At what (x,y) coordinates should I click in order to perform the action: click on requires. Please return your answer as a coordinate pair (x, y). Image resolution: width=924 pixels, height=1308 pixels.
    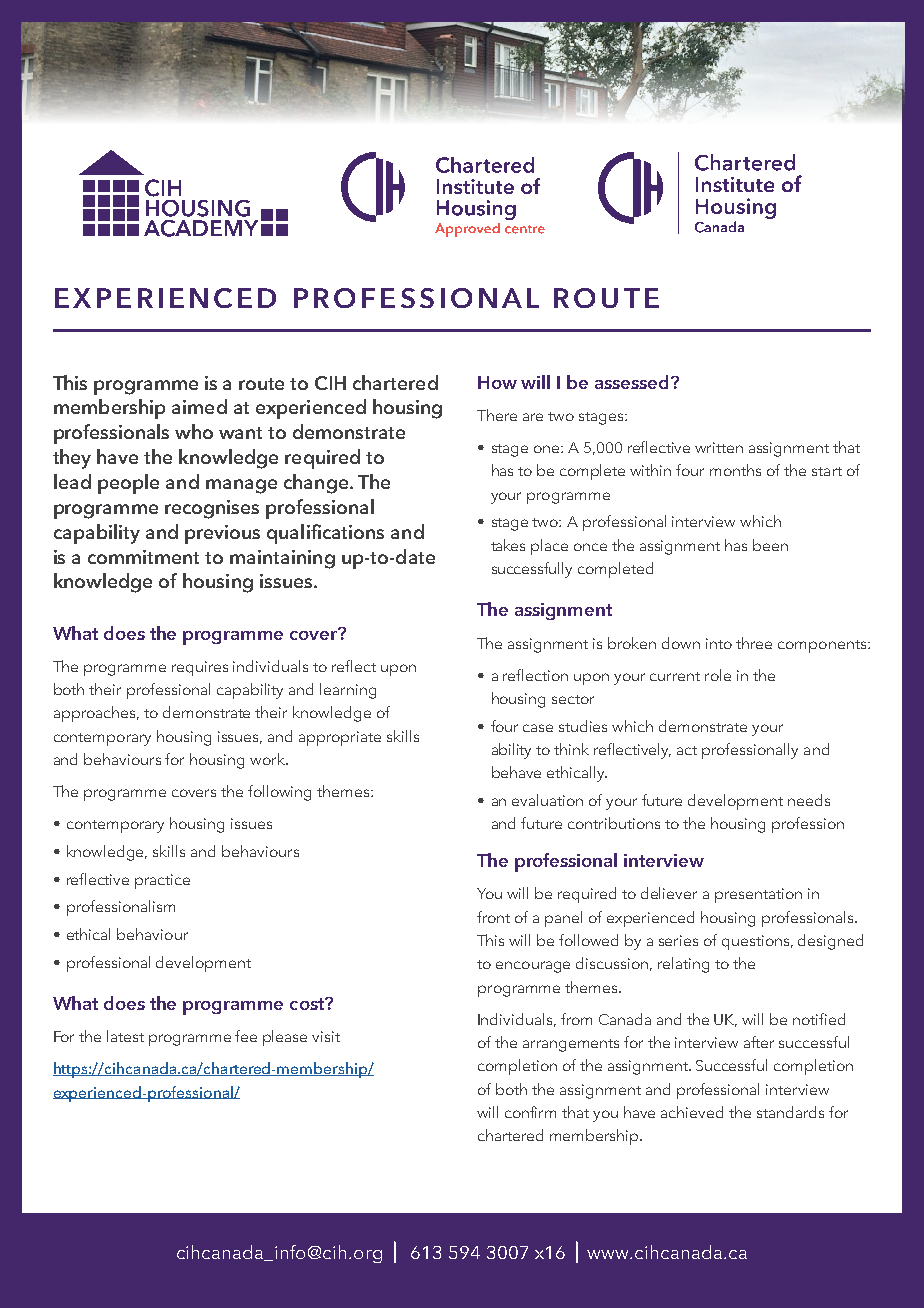
    Looking at the image, I should click on (200, 668).
